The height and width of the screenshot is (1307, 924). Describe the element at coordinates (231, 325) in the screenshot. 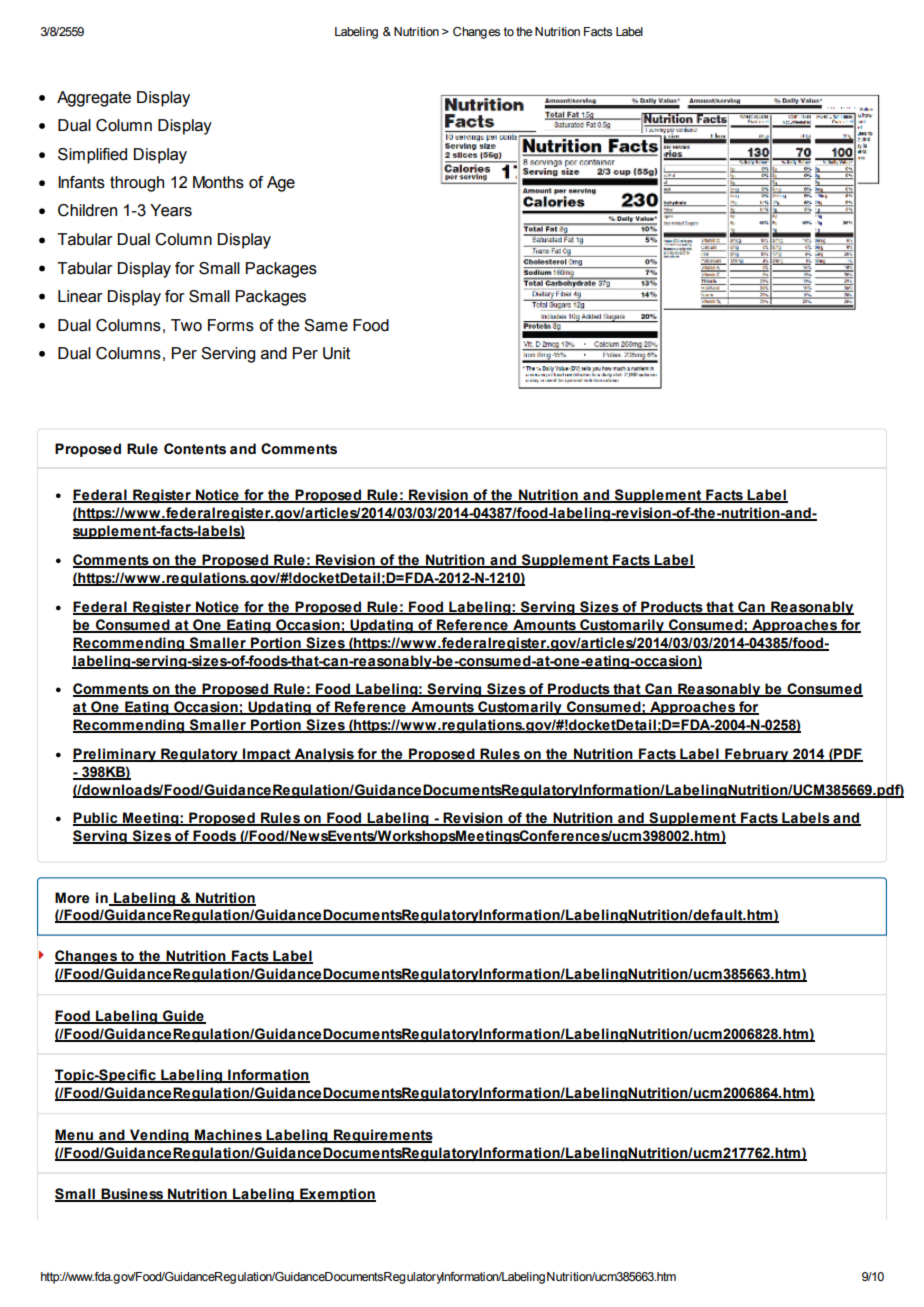

I see `Forms` at that location.
